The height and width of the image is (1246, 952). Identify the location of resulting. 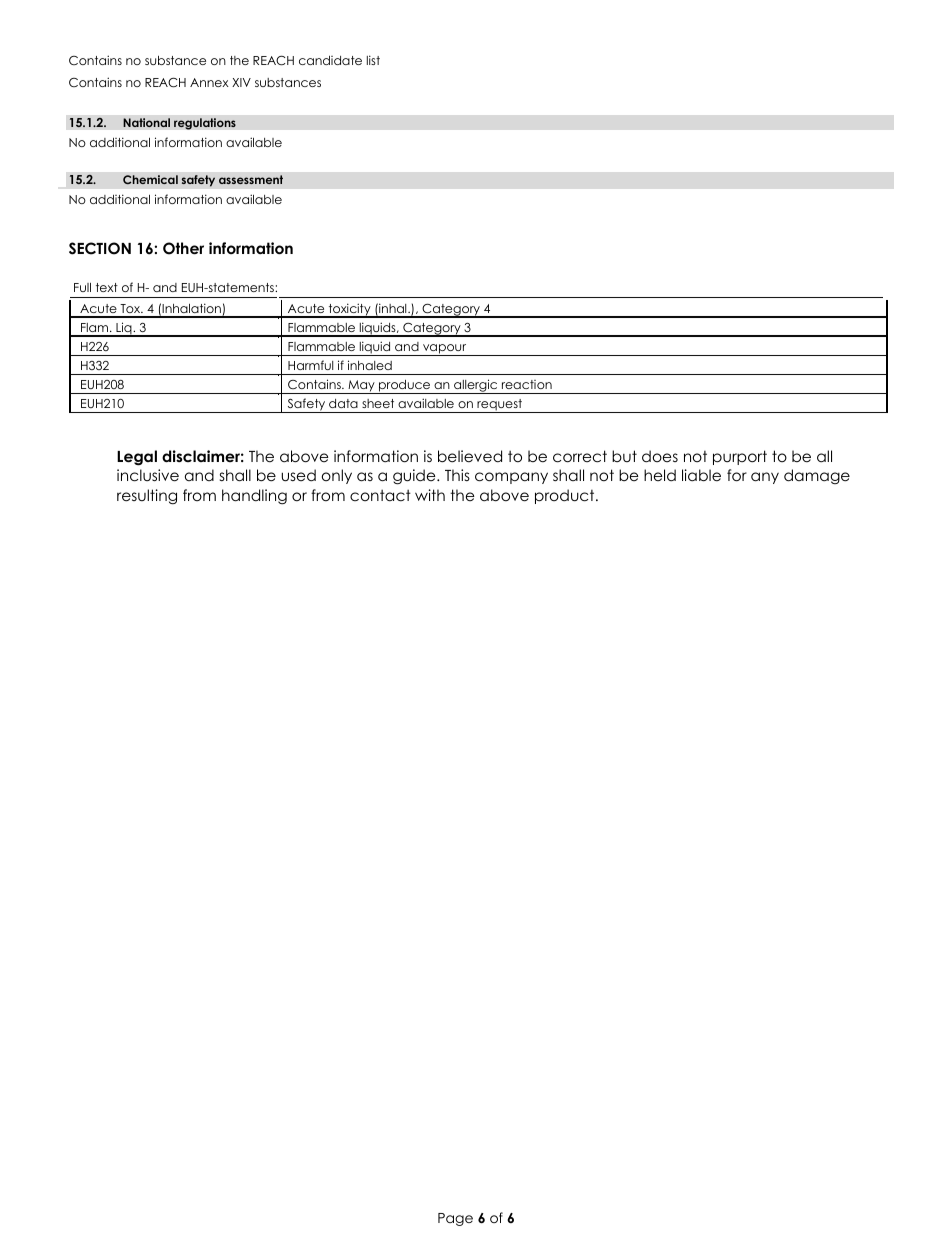
(147, 497).
